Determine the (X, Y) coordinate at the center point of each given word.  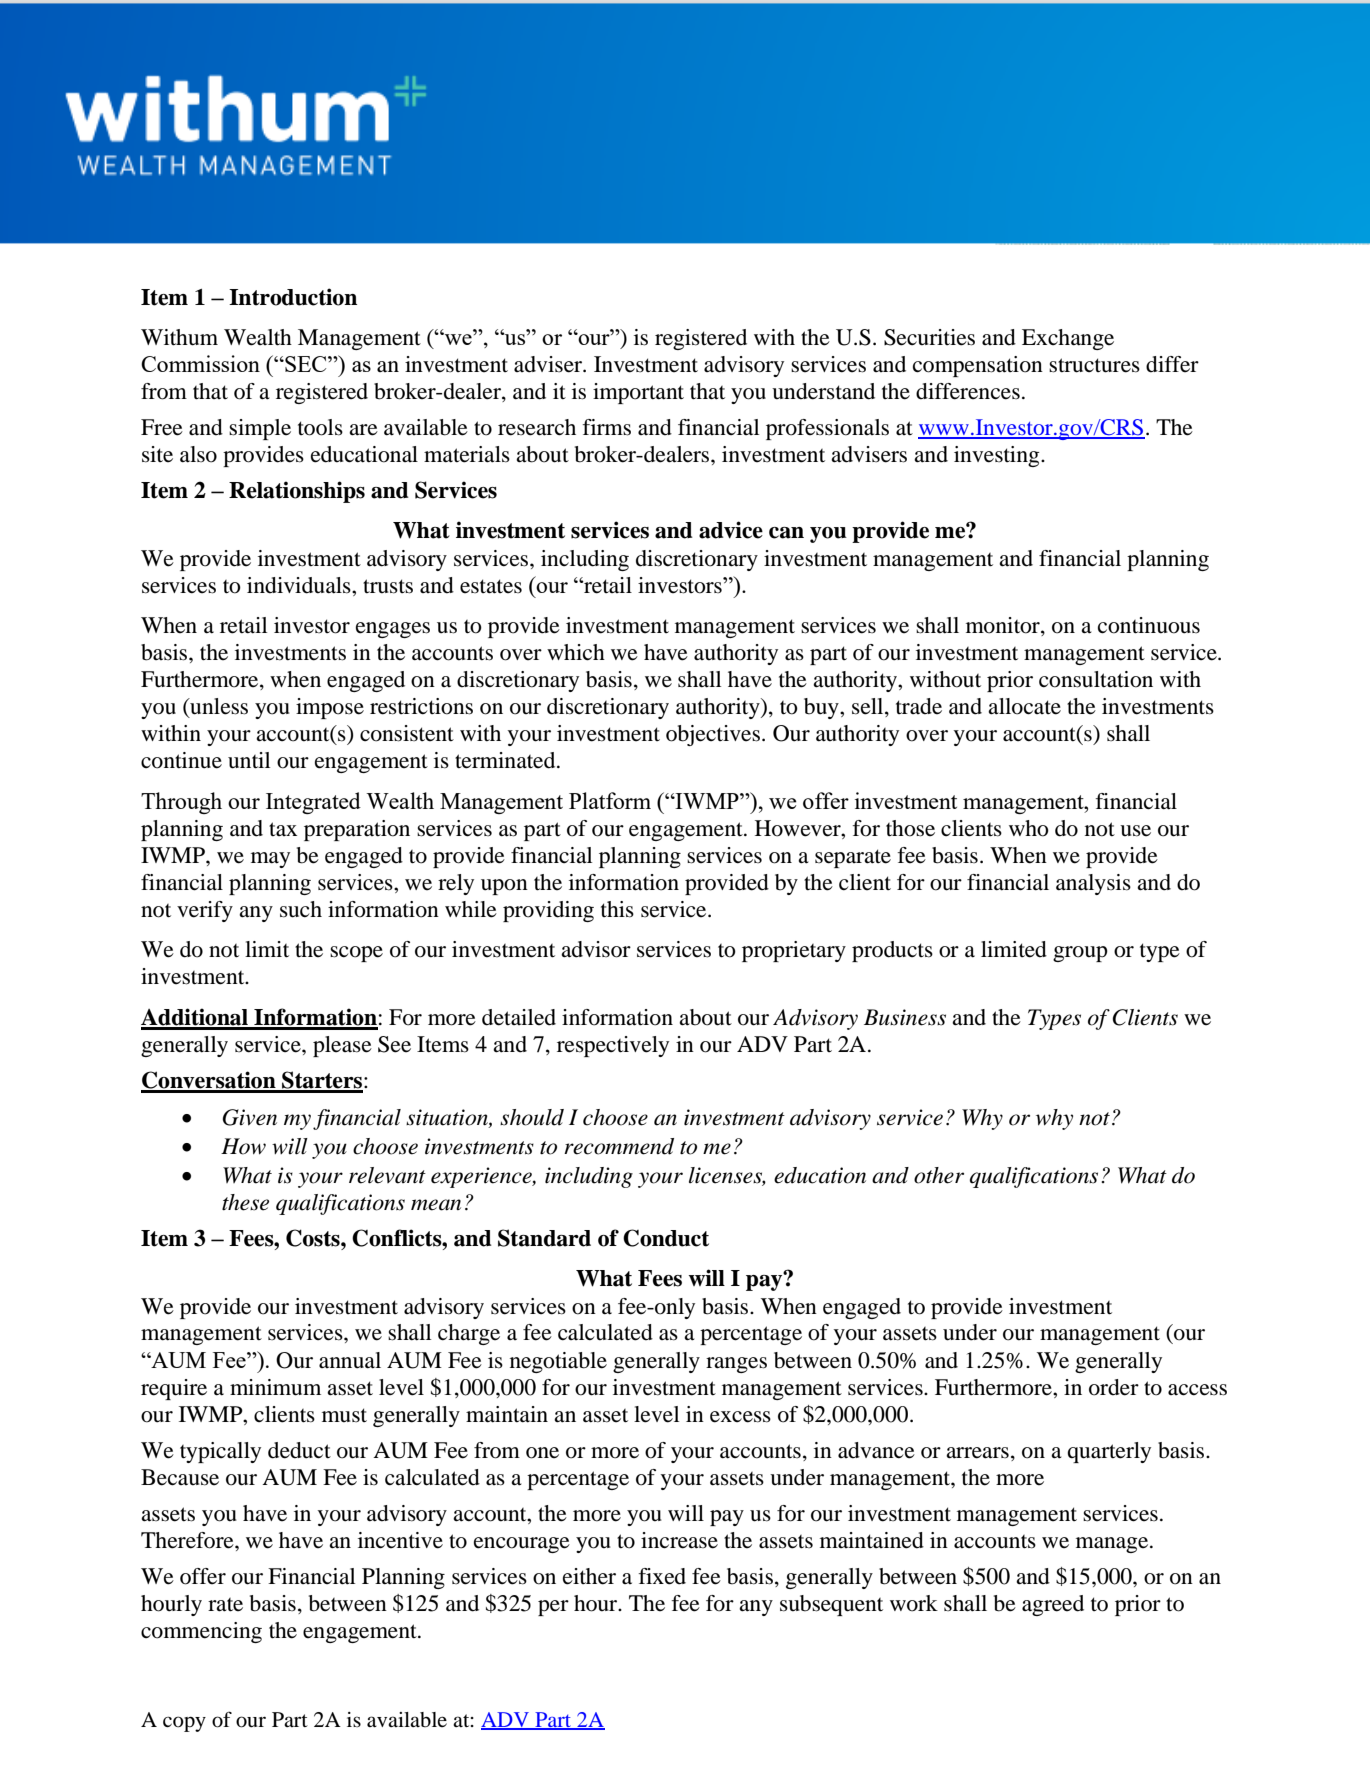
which (576, 652)
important (638, 393)
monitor (1004, 626)
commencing (201, 1632)
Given (249, 1117)
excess (740, 1417)
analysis (1093, 884)
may (270, 860)
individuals (300, 585)
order (1114, 1387)
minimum (275, 1387)
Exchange (1068, 339)
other (939, 1175)
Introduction (293, 297)
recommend (619, 1146)
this (617, 909)
